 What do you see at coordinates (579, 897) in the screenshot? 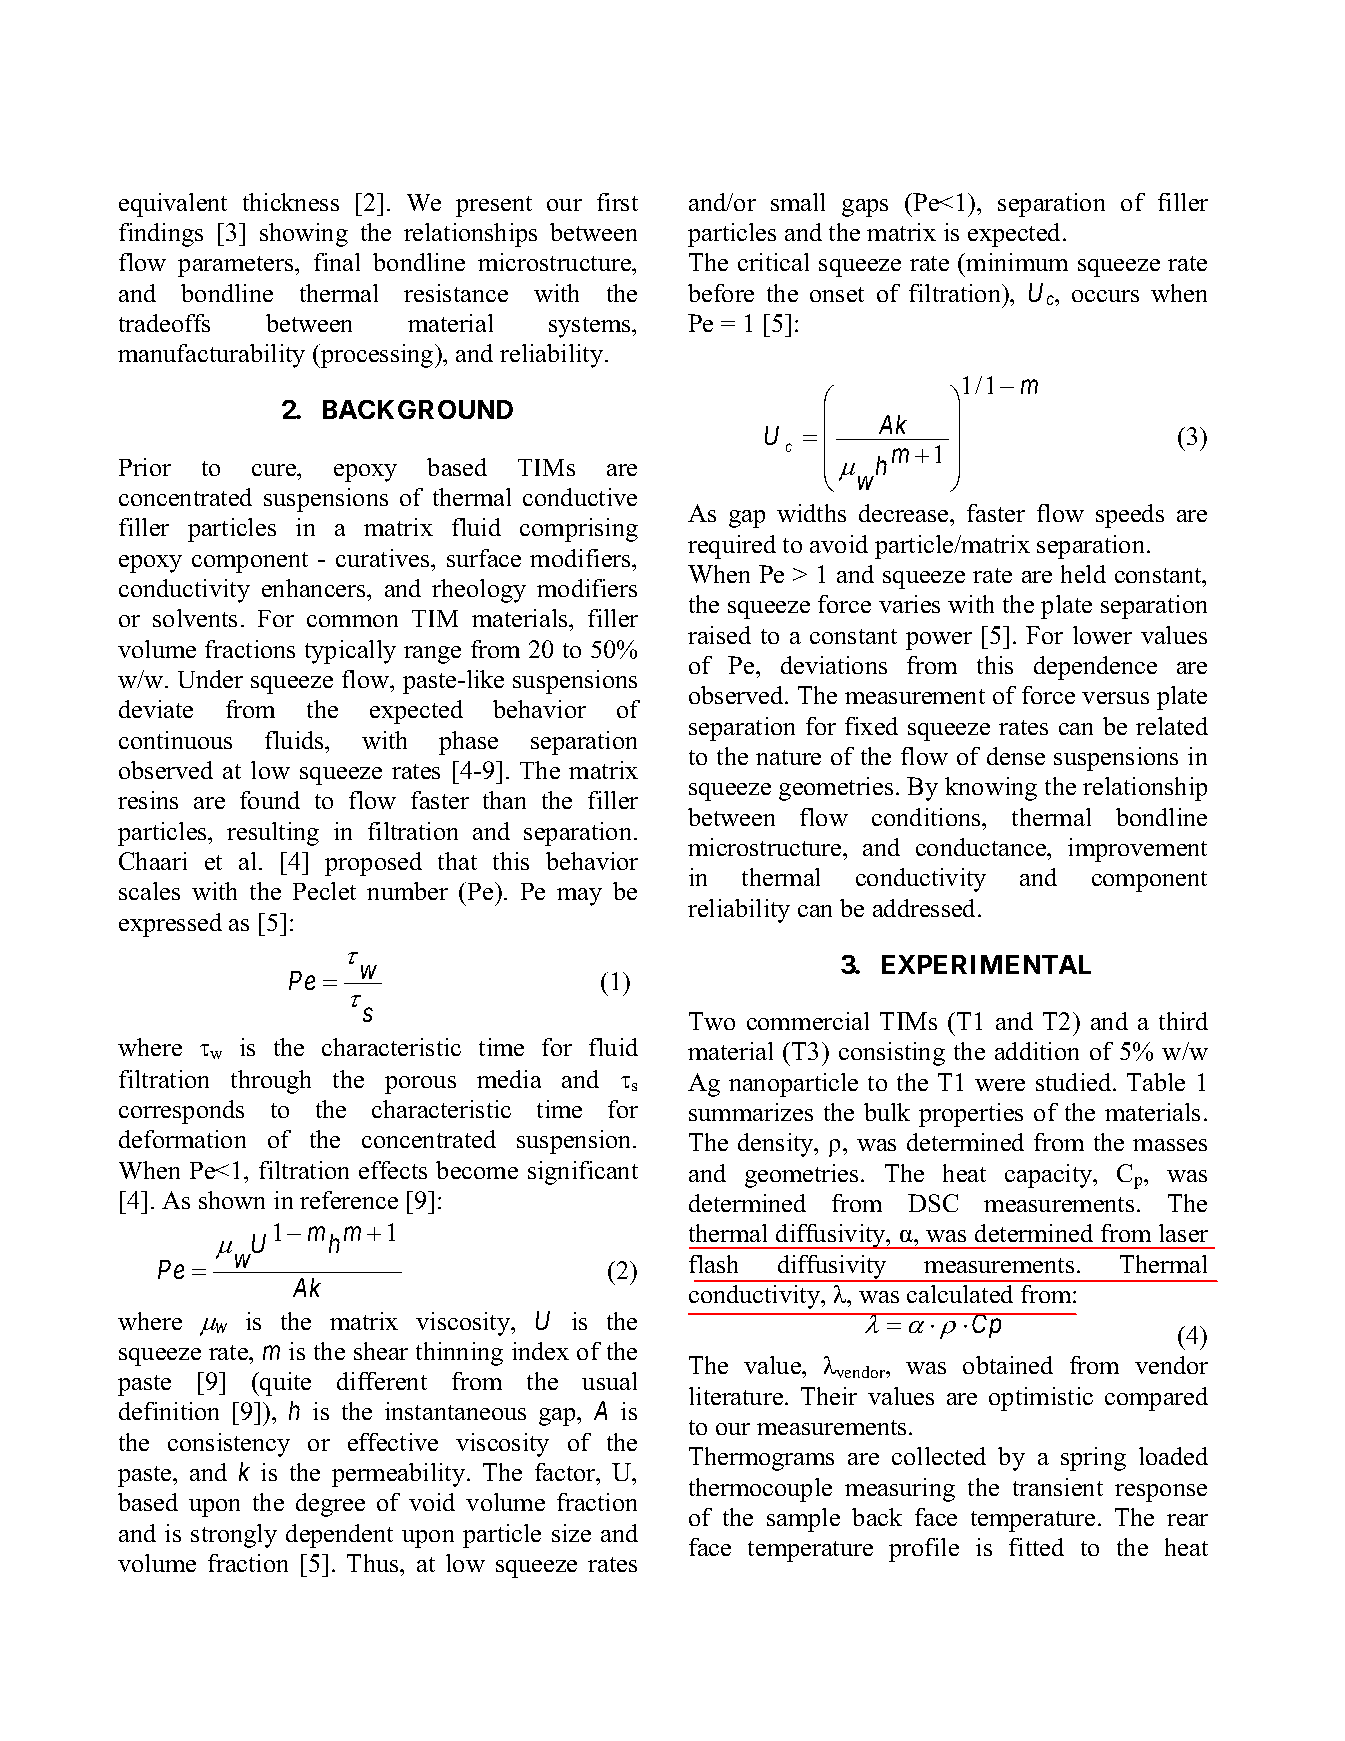
I see `may` at bounding box center [579, 897].
